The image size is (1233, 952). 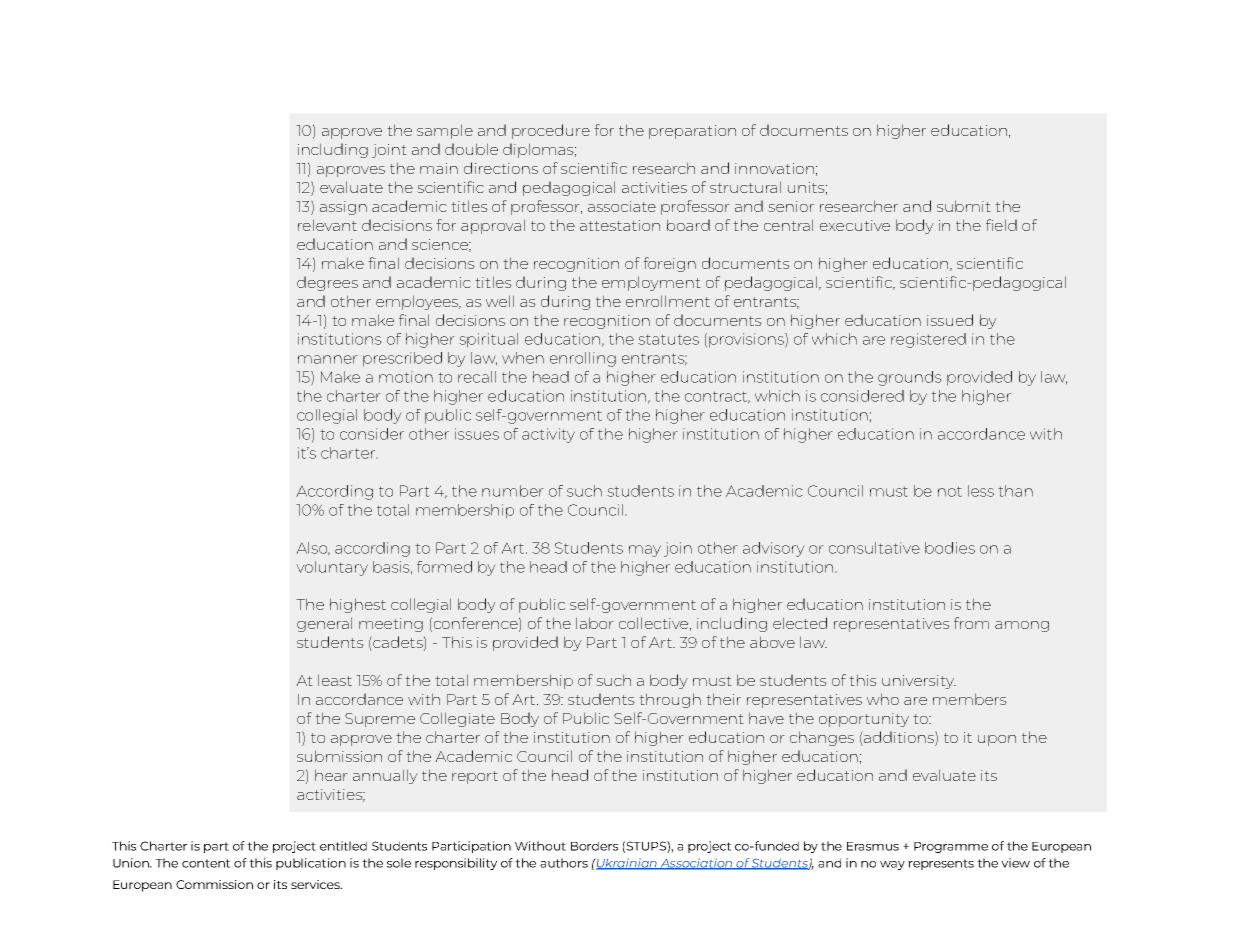 What do you see at coordinates (551, 131) in the document?
I see `procedure` at bounding box center [551, 131].
